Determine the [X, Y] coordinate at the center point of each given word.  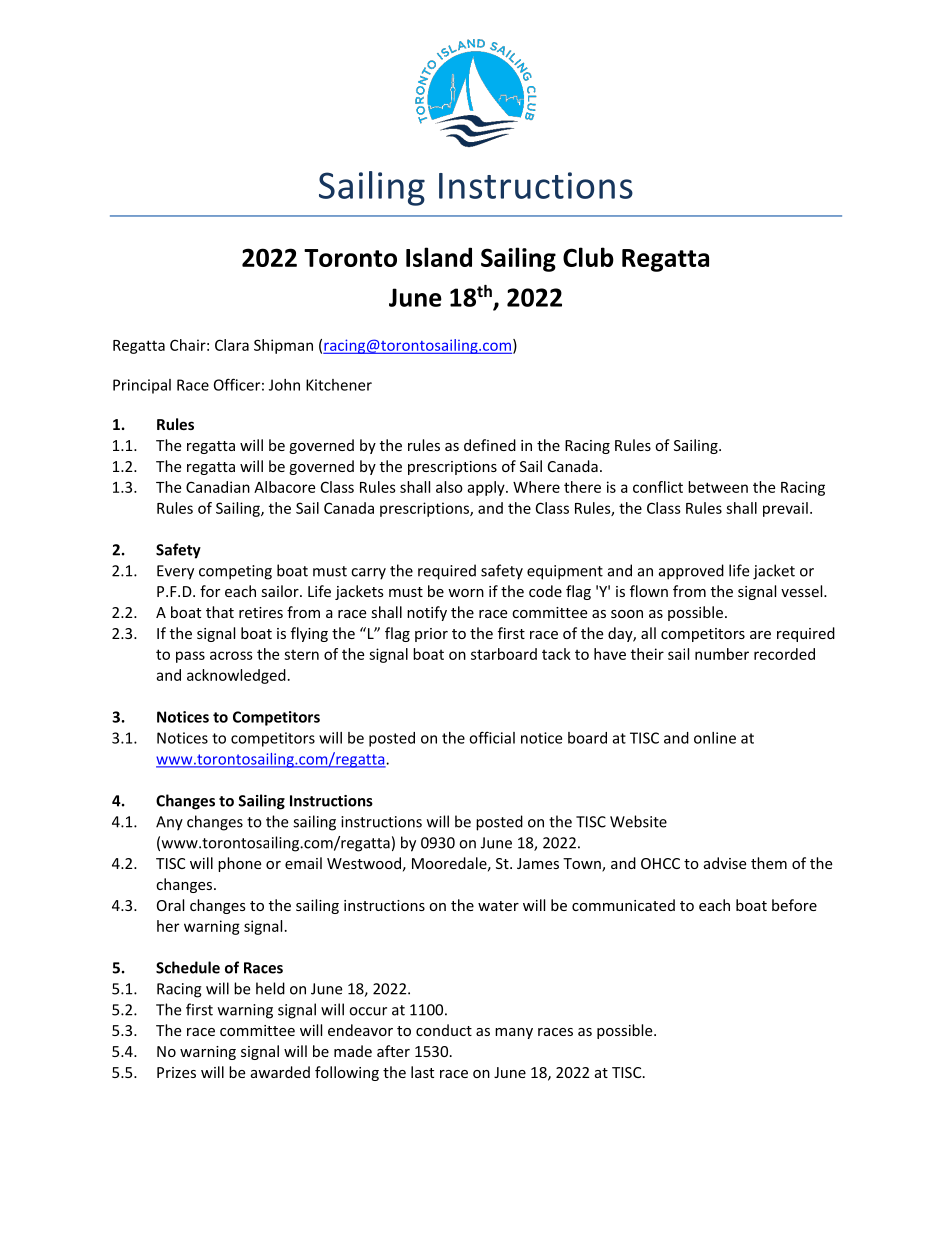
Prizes [176, 1072]
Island [439, 257]
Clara [232, 345]
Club [588, 257]
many [514, 1033]
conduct [444, 1030]
